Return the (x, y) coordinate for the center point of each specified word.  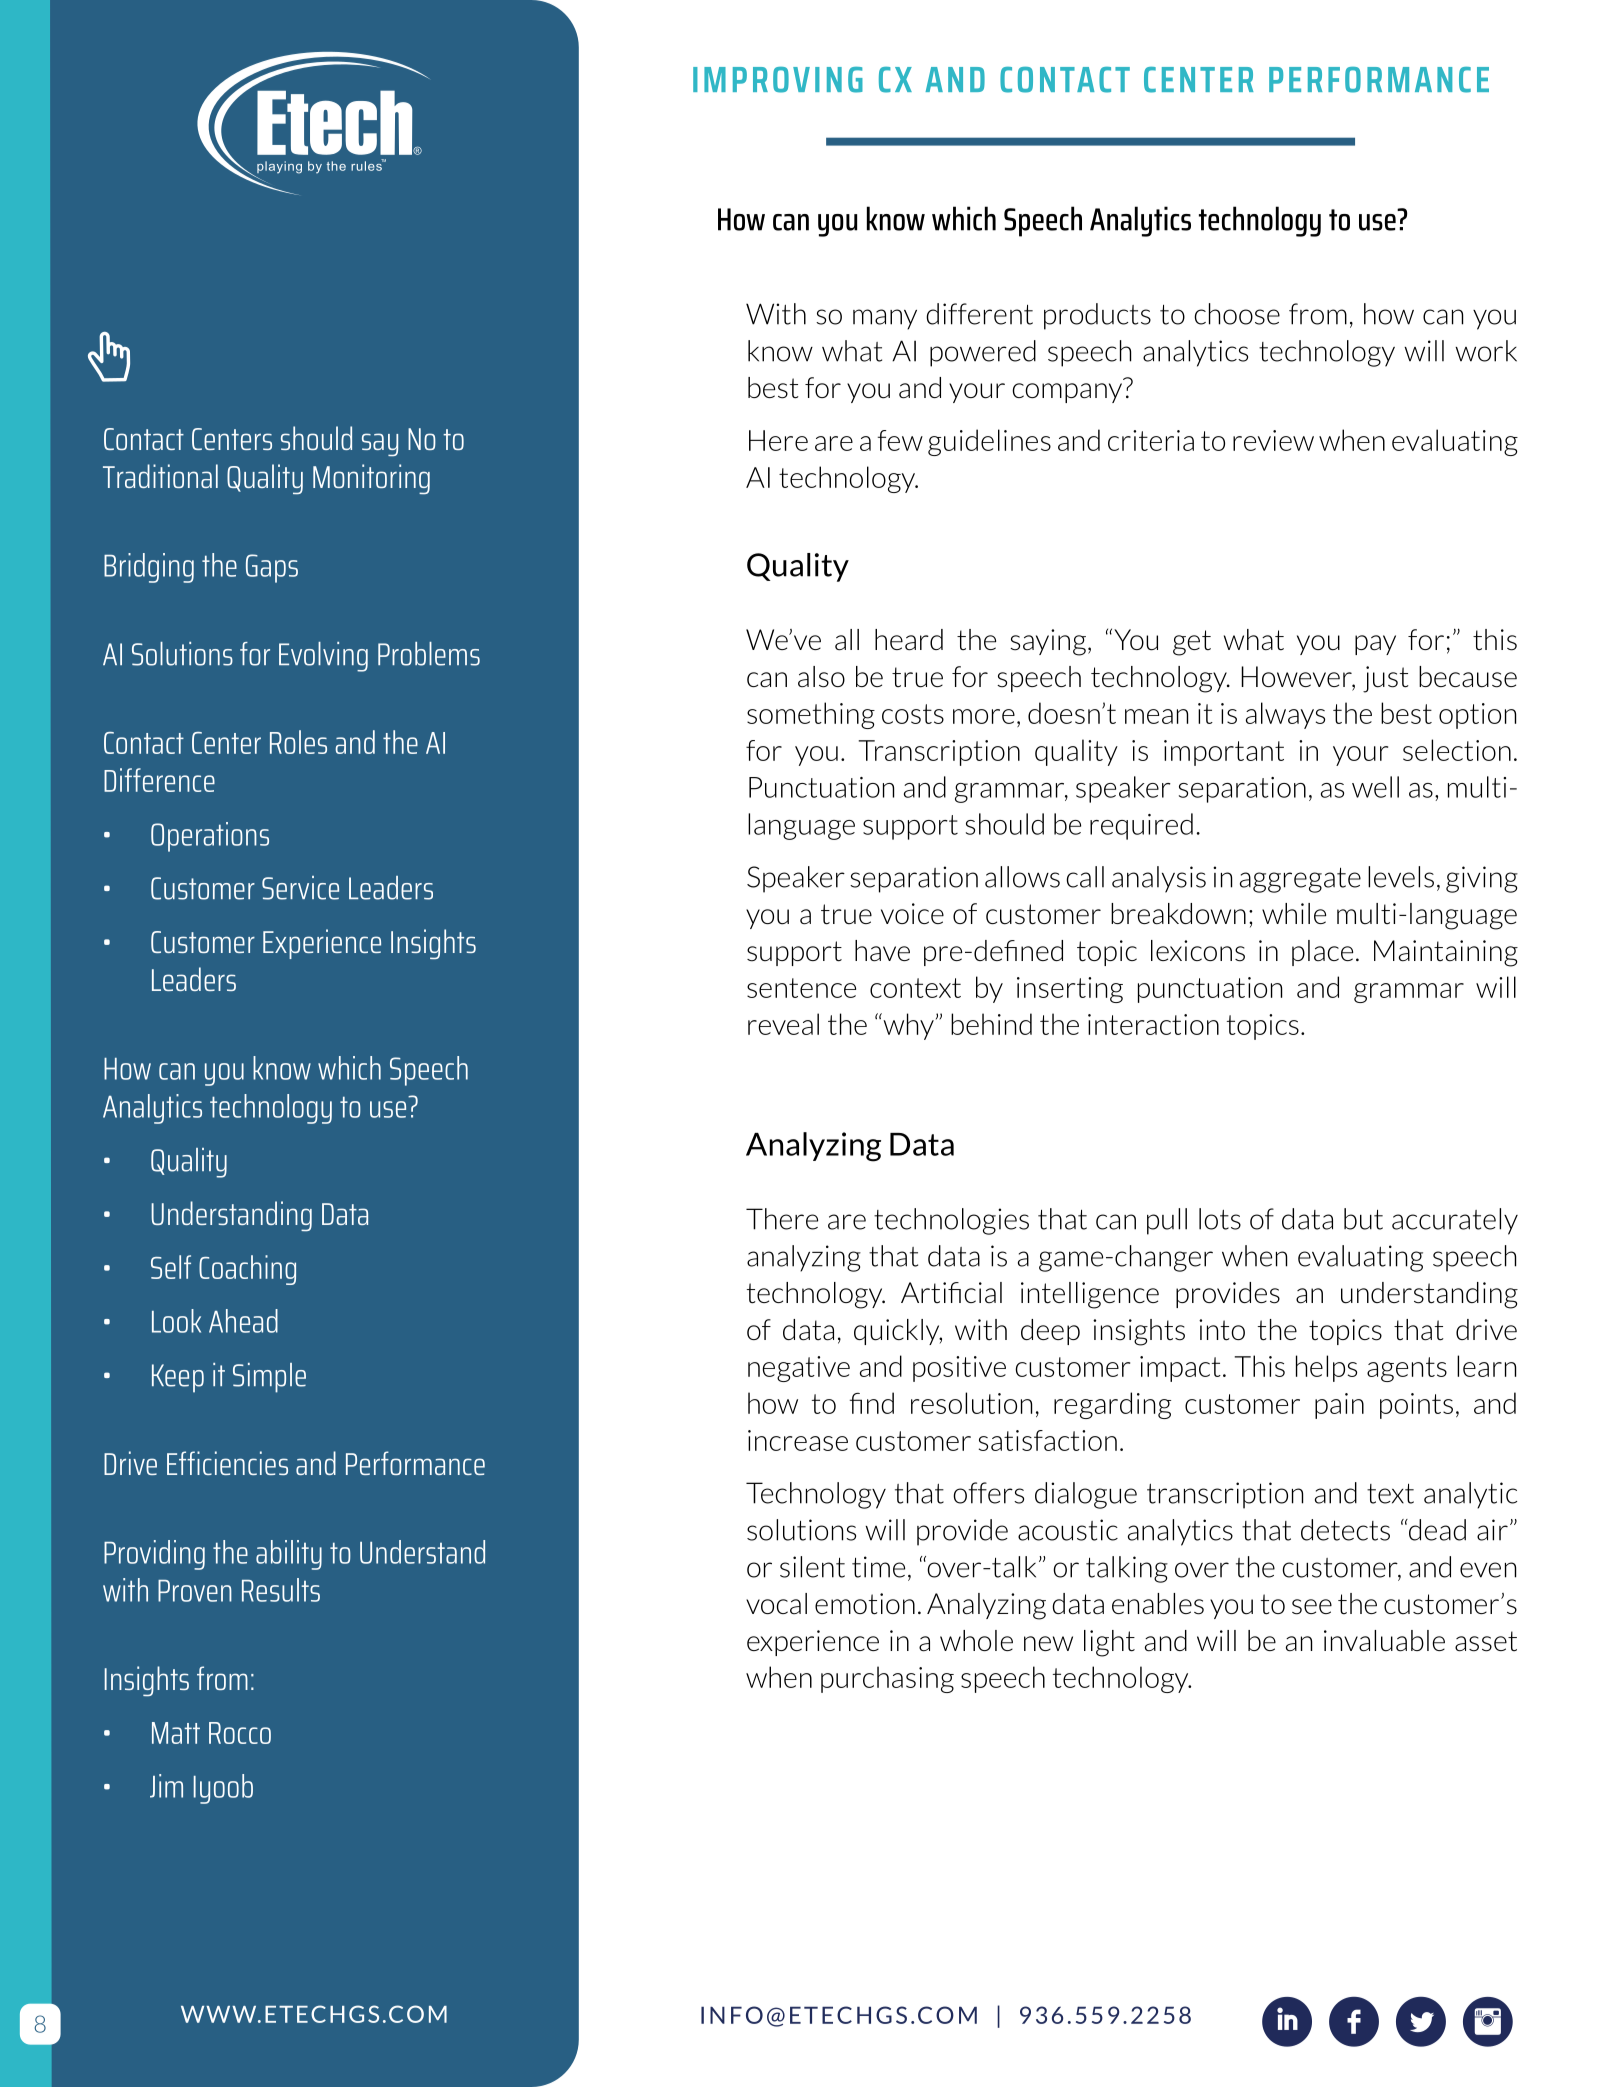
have (882, 951)
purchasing (887, 1679)
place (1322, 953)
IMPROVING (778, 80)
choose (1237, 314)
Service (300, 888)
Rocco (240, 1733)
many (885, 319)
